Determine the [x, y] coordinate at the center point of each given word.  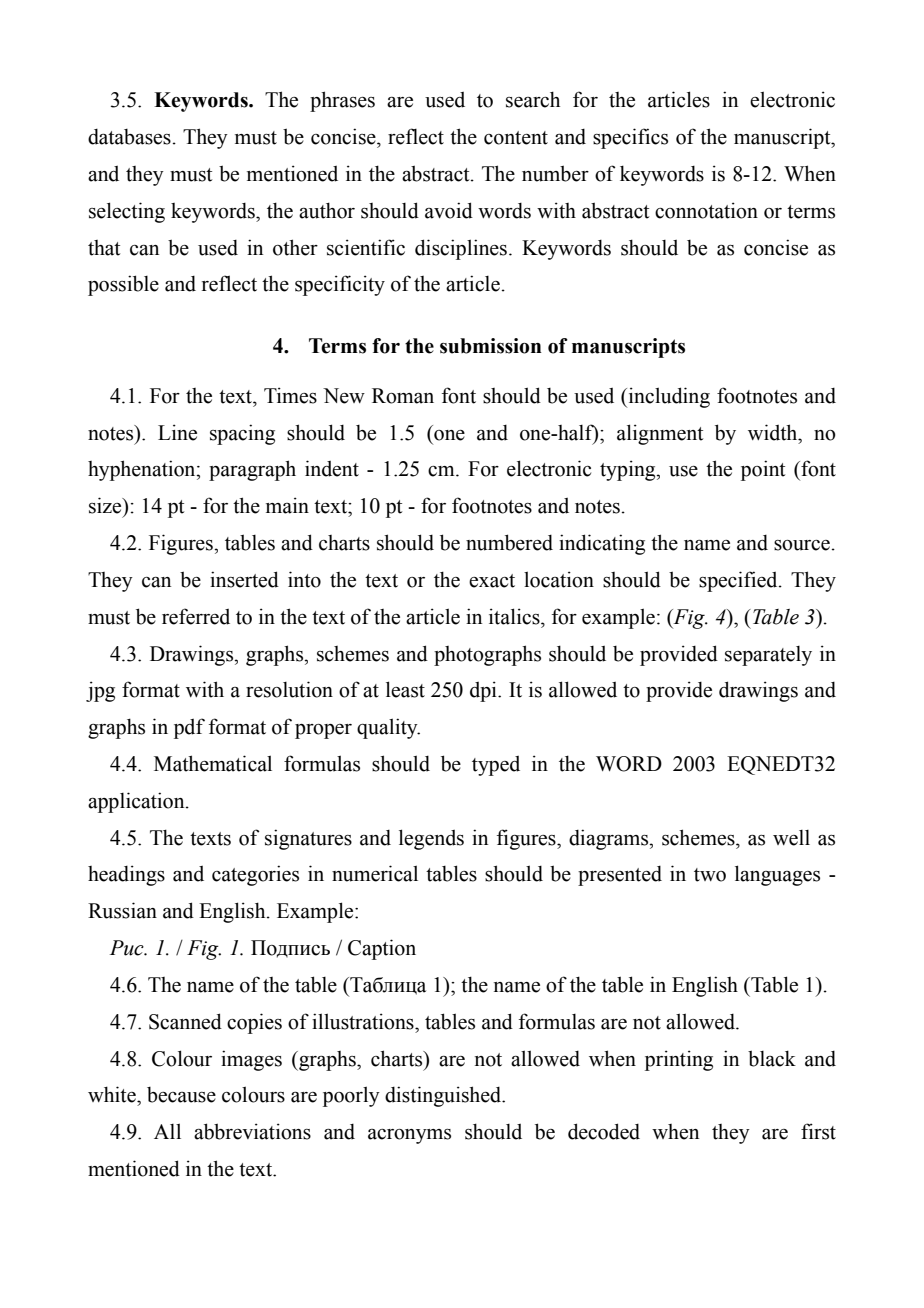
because [181, 1095]
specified [739, 581]
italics [515, 616]
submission [491, 346]
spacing [242, 434]
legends [431, 839]
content [516, 138]
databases [129, 137]
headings [126, 875]
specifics [630, 138]
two [710, 875]
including [668, 397]
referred [196, 616]
